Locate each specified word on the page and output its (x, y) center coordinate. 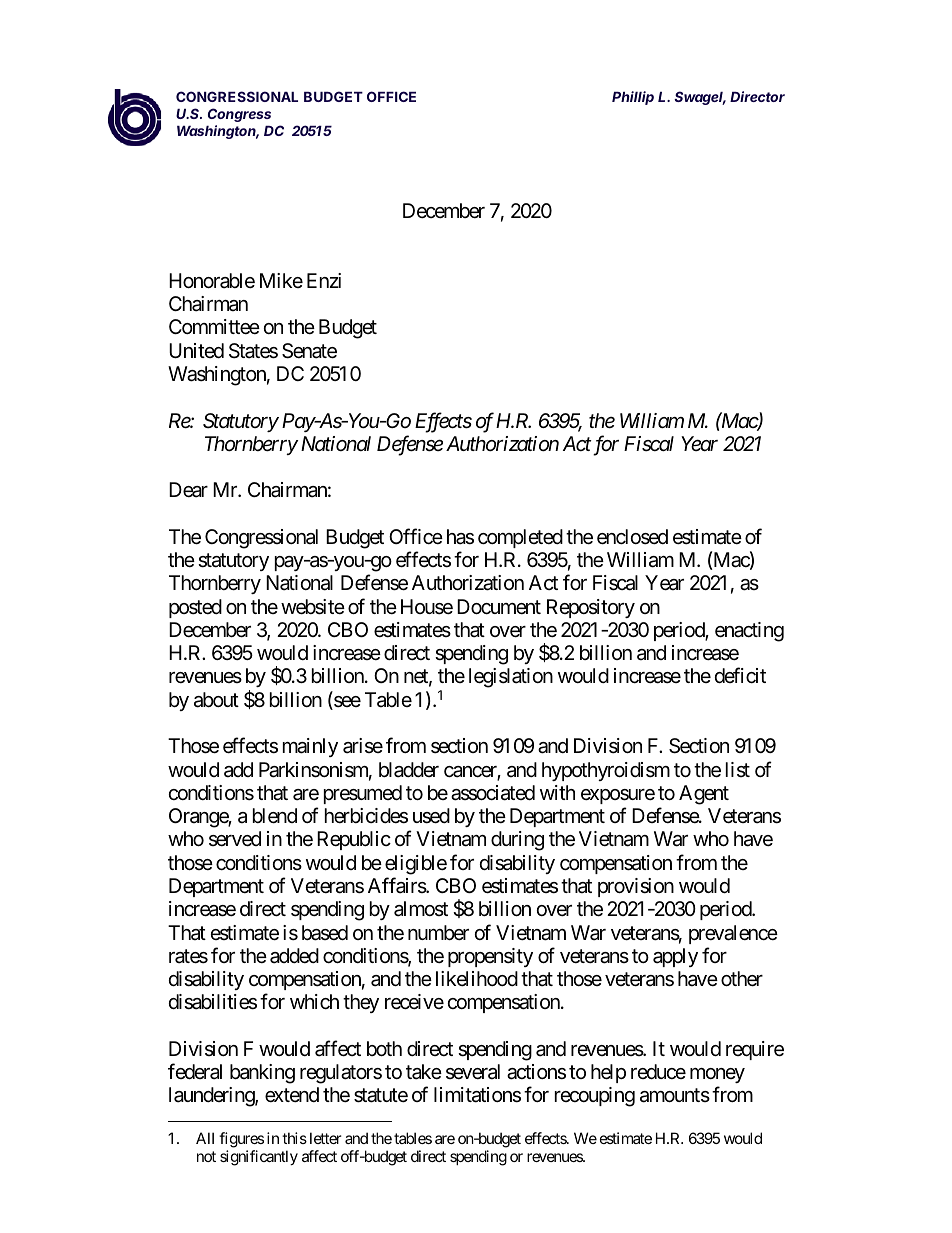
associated (493, 793)
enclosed (632, 537)
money (717, 1077)
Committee (214, 326)
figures (241, 1140)
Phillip (633, 98)
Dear (188, 490)
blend (275, 816)
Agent (704, 795)
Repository (591, 608)
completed (520, 538)
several (473, 1071)
